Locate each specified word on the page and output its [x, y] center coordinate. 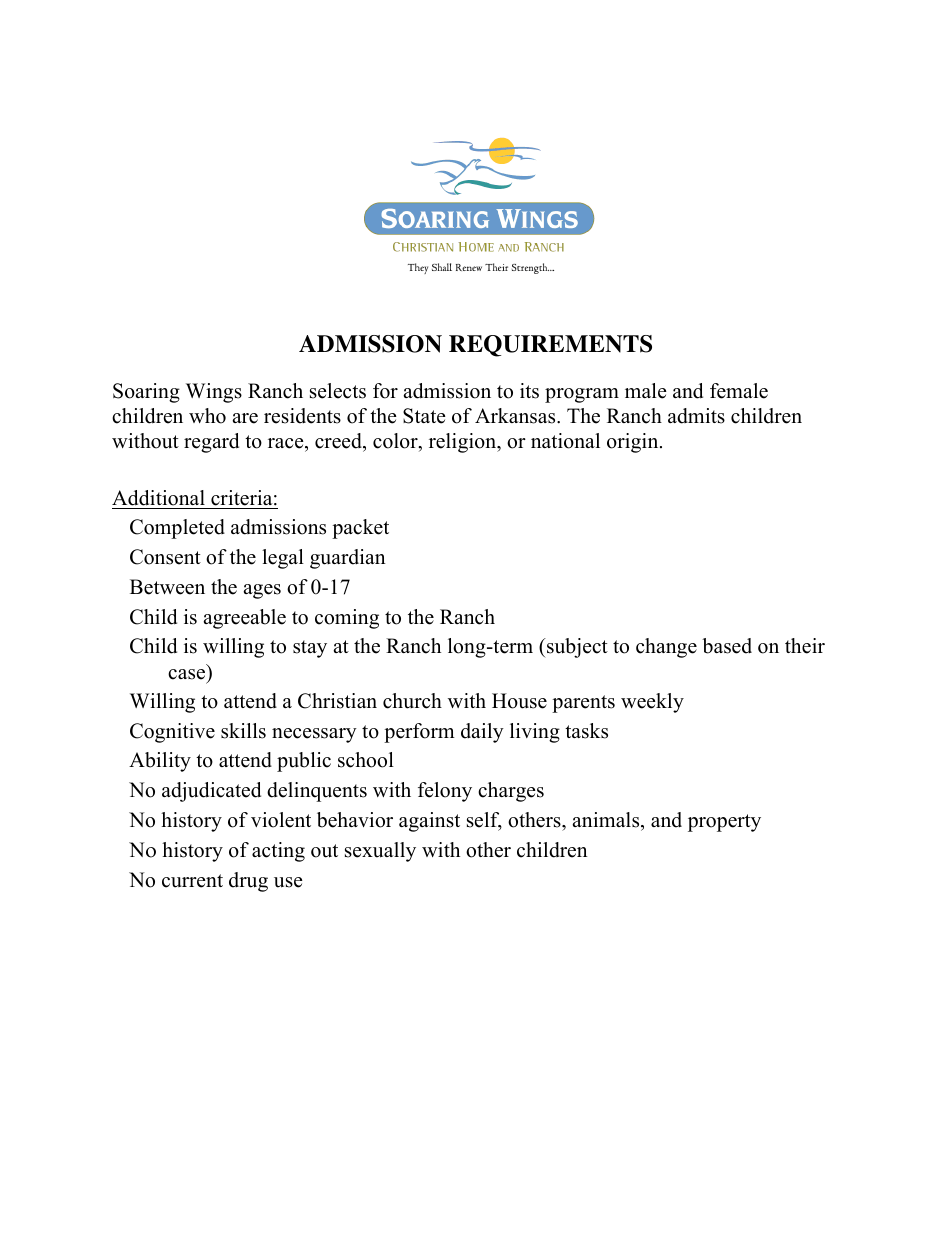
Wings [214, 393]
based [727, 646]
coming [347, 619]
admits [696, 416]
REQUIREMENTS [550, 346]
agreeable [244, 619]
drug [248, 882]
